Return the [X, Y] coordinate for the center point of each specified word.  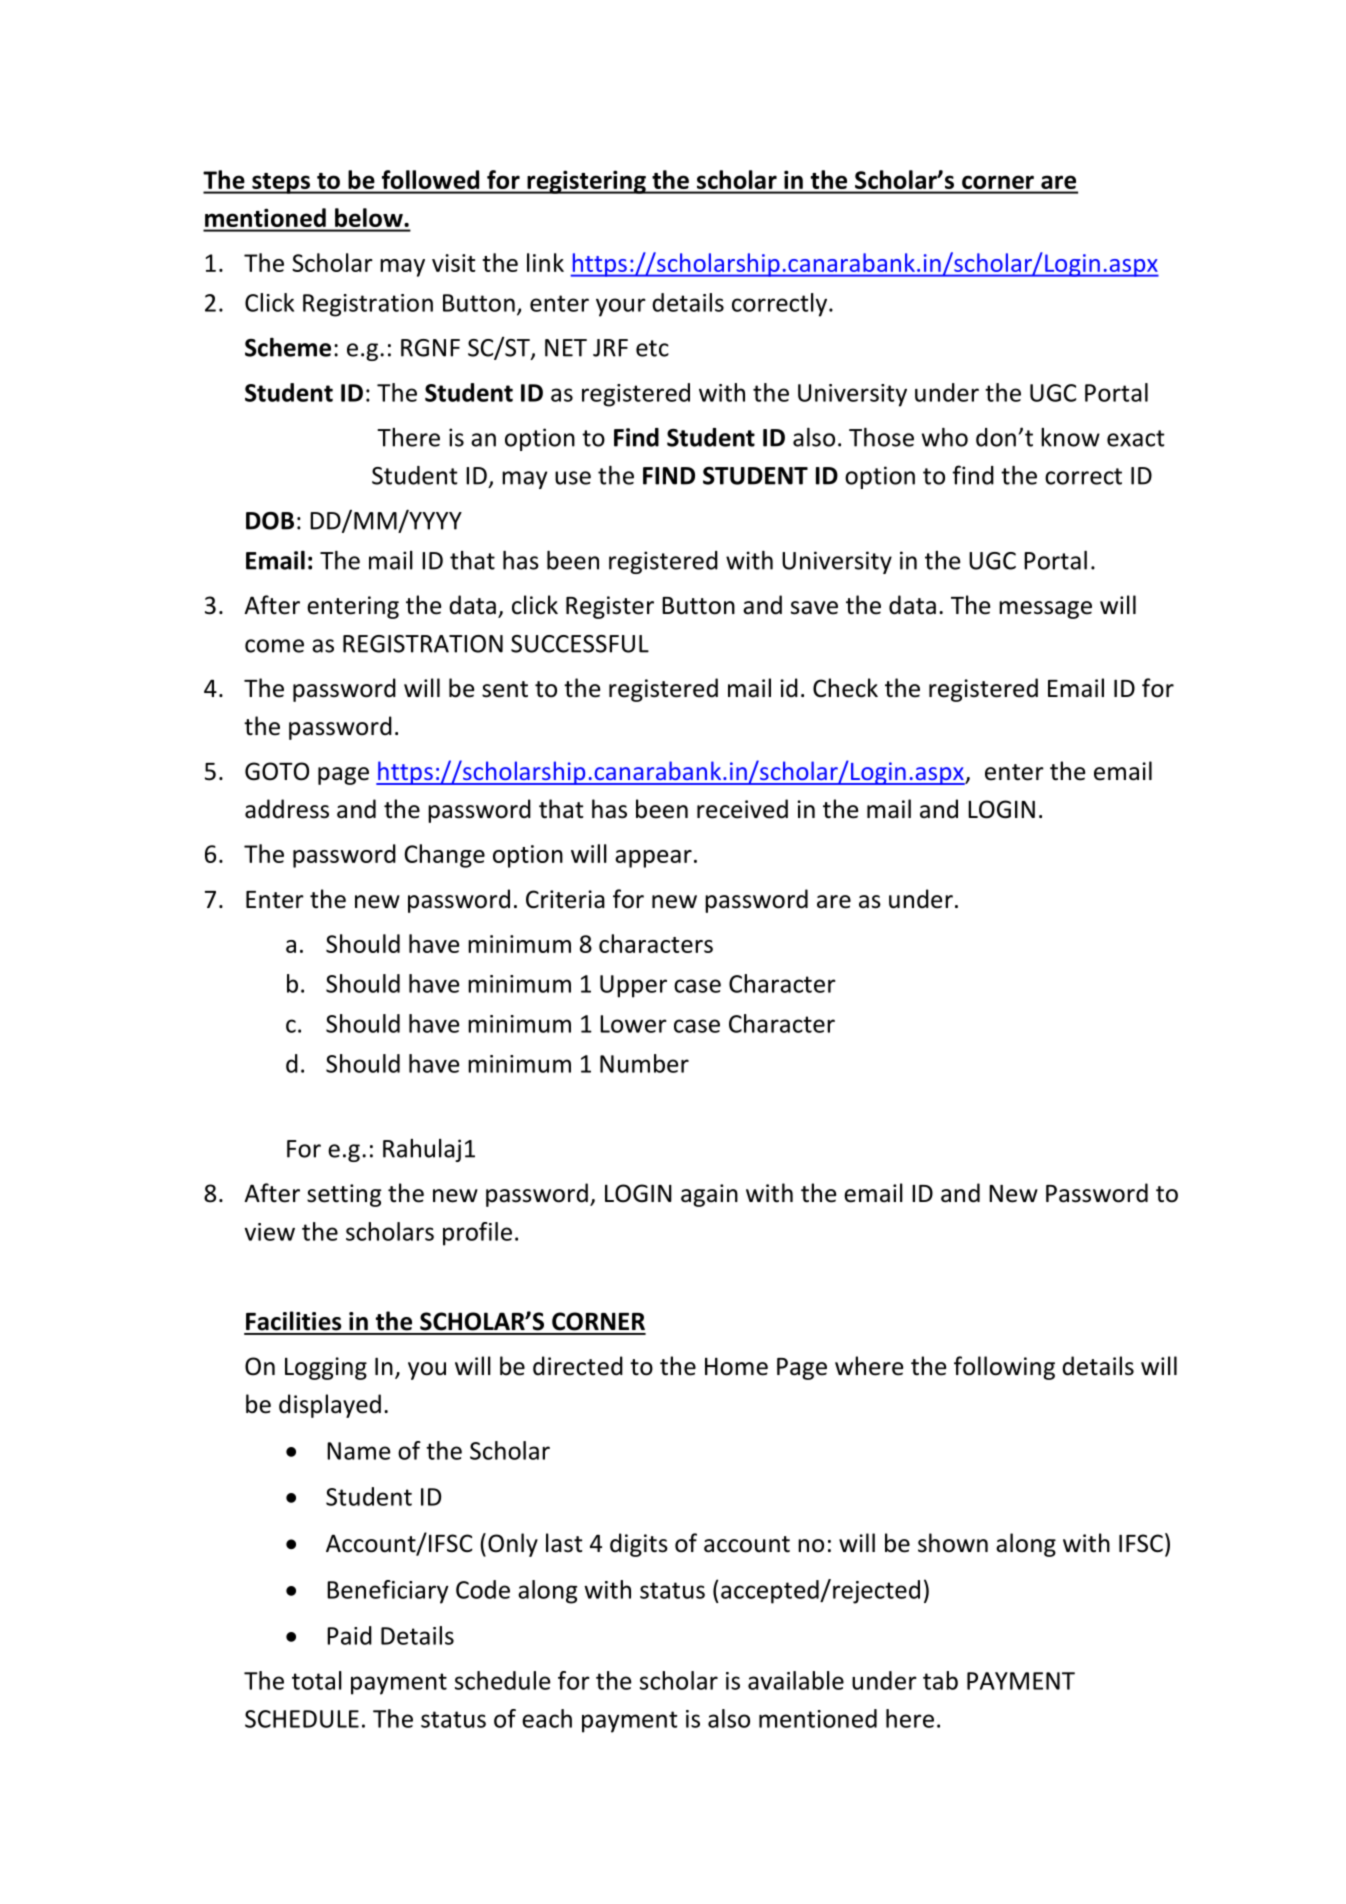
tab [940, 1680]
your [621, 307]
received [742, 809]
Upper [633, 986]
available [796, 1680]
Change [444, 856]
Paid [349, 1635]
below [369, 217]
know [1070, 437]
